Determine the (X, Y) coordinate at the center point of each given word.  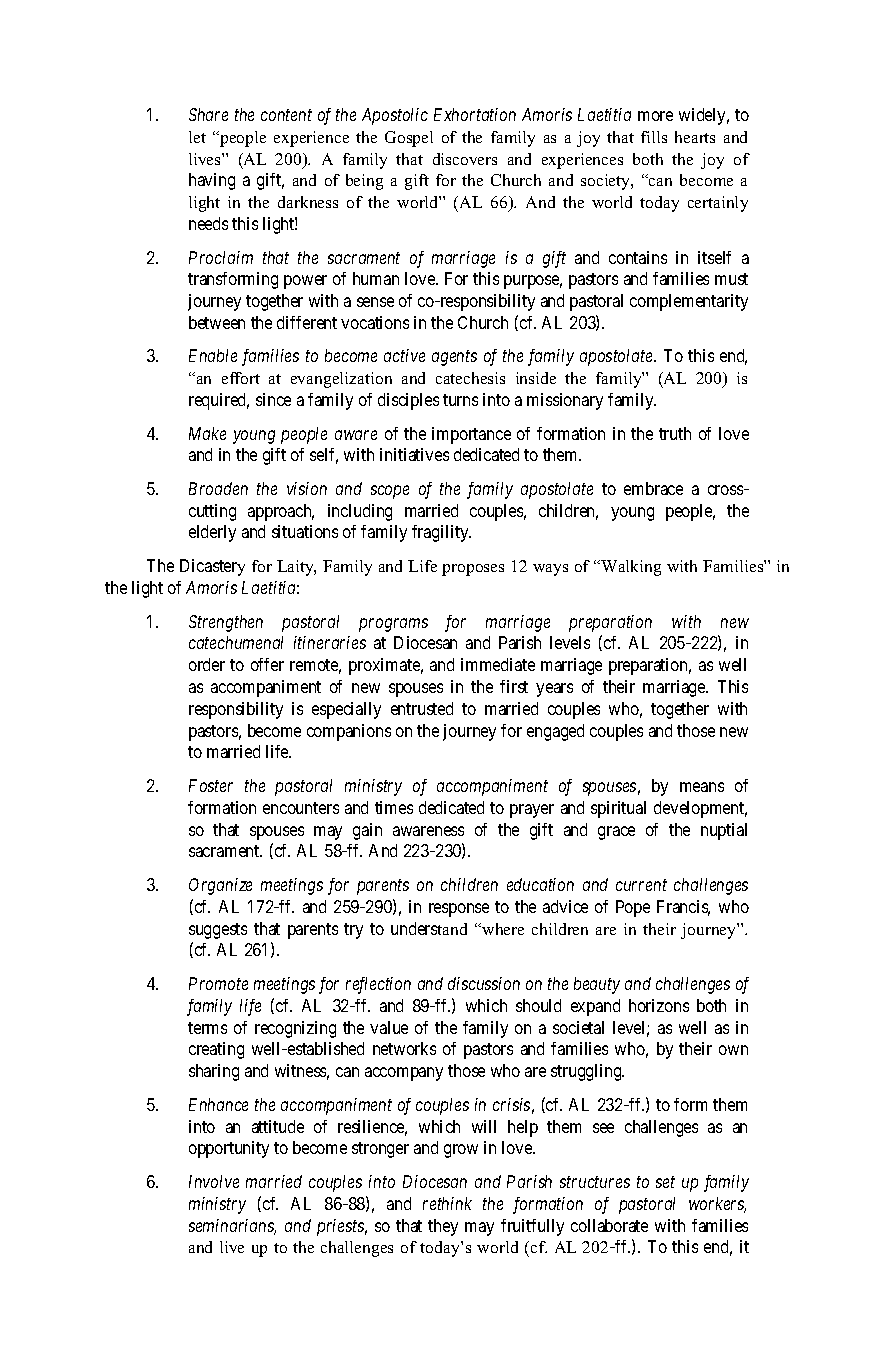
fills (654, 137)
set (665, 1182)
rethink (447, 1203)
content (286, 115)
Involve (214, 1181)
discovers (465, 159)
